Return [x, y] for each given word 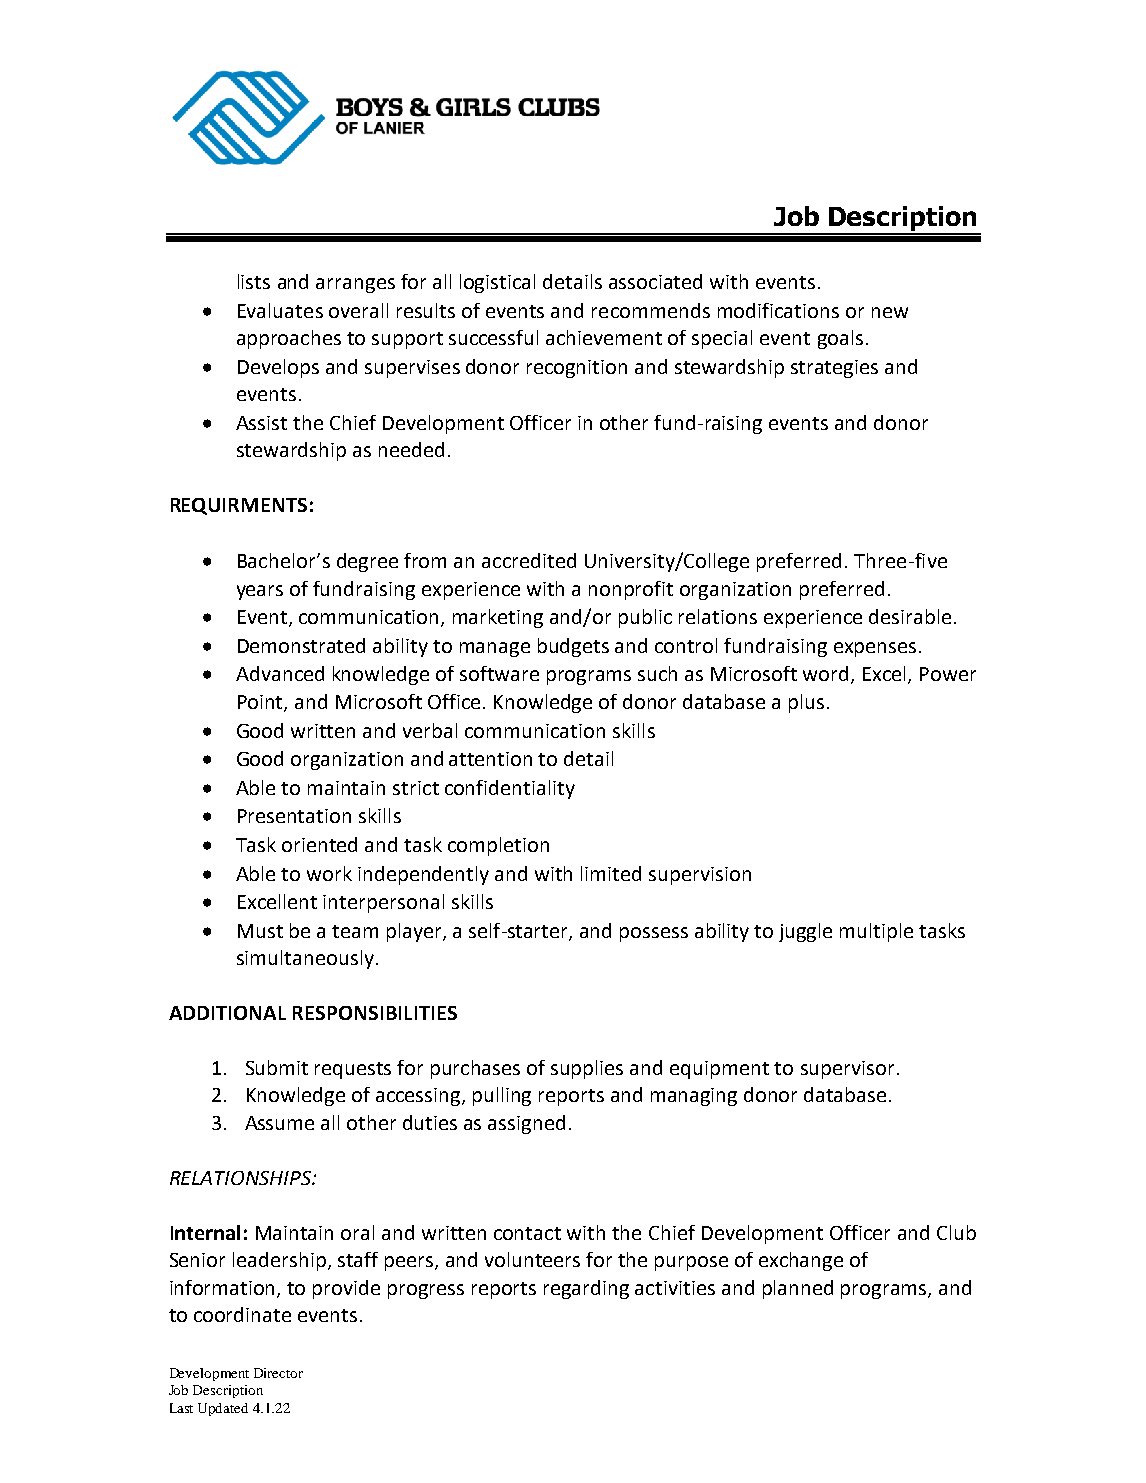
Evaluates [280, 310]
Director [278, 1373]
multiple [876, 932]
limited [611, 873]
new [890, 312]
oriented [319, 844]
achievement [604, 337]
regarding [586, 1289]
